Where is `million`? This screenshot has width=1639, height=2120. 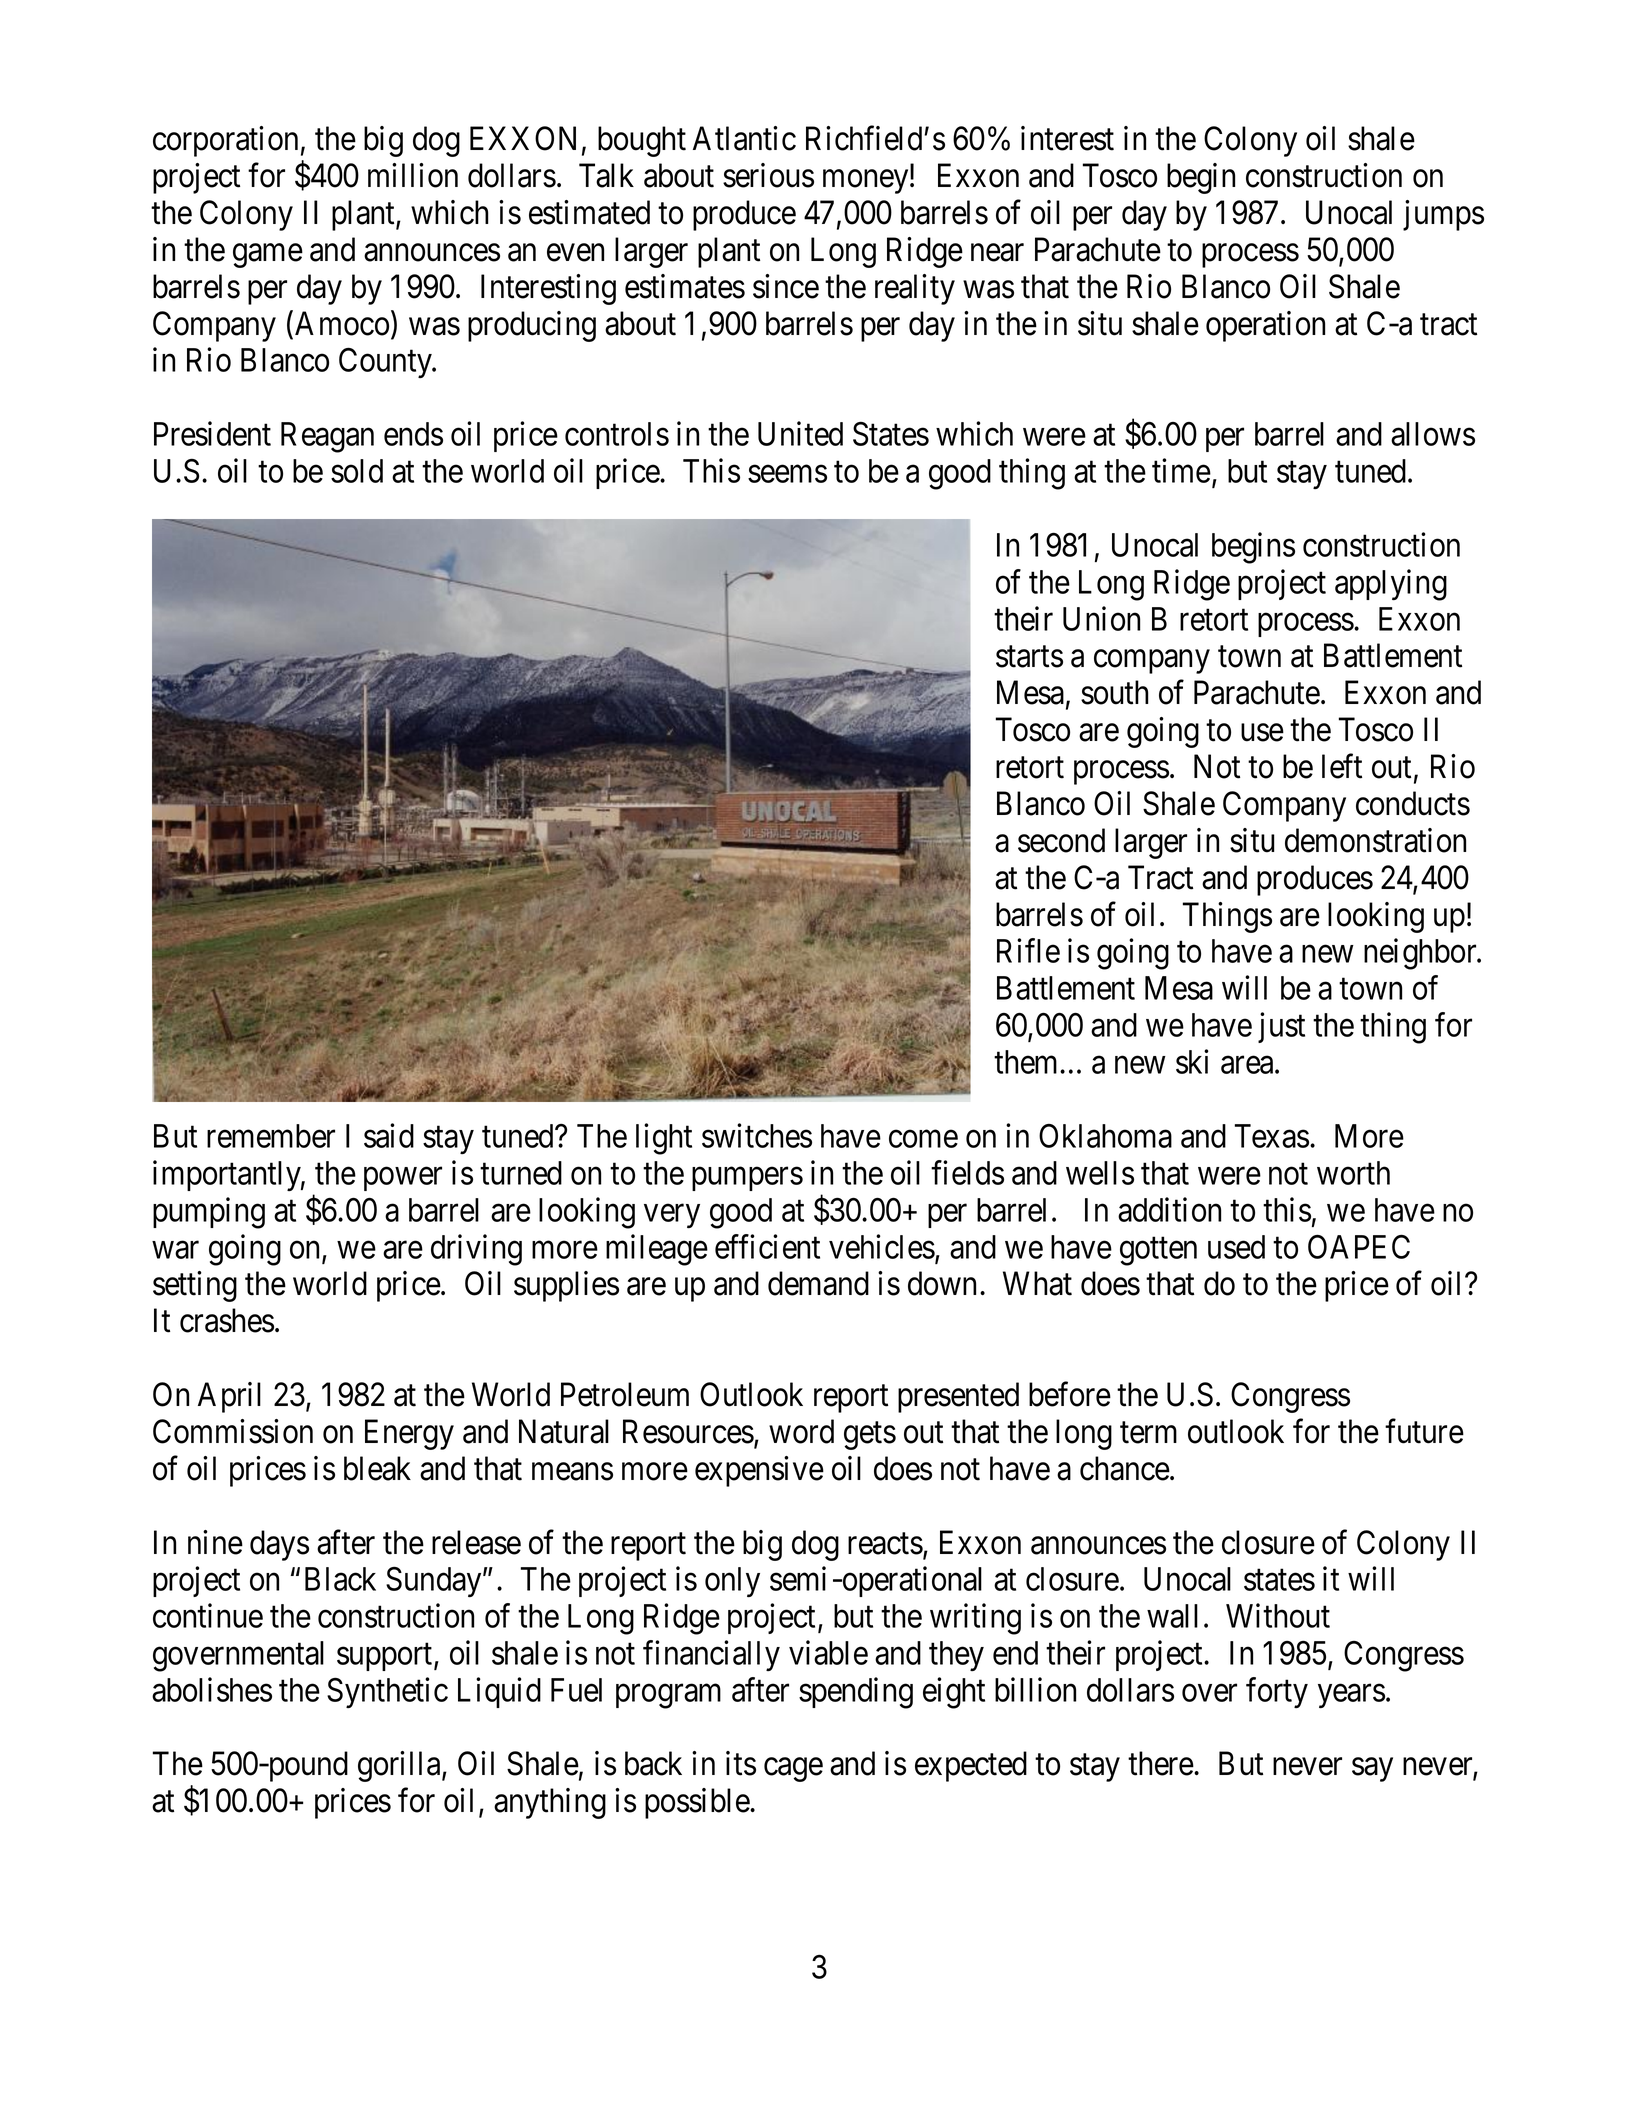 million is located at coordinates (413, 175).
